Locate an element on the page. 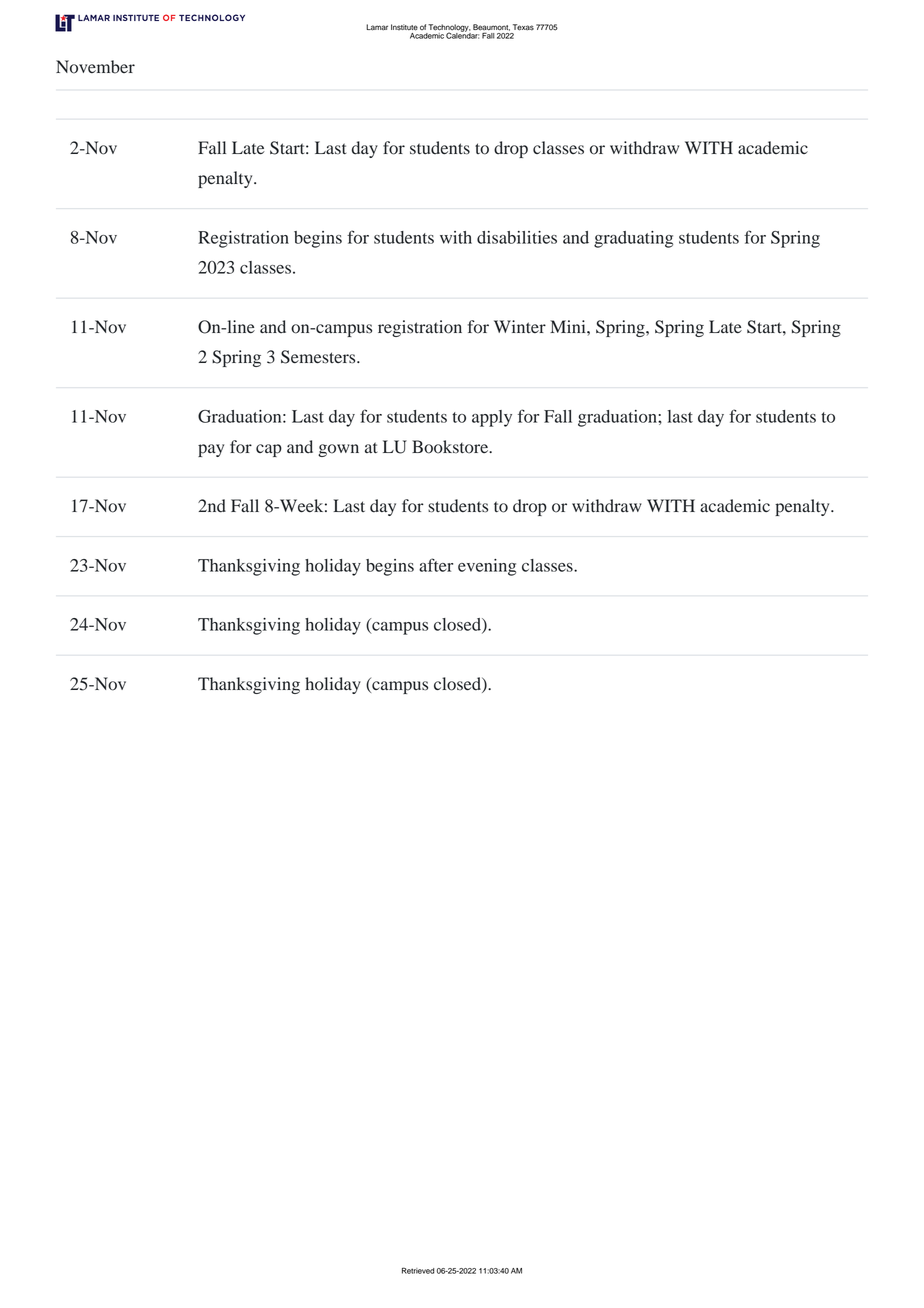 This image has height=1308, width=924. November is located at coordinates (95, 67).
